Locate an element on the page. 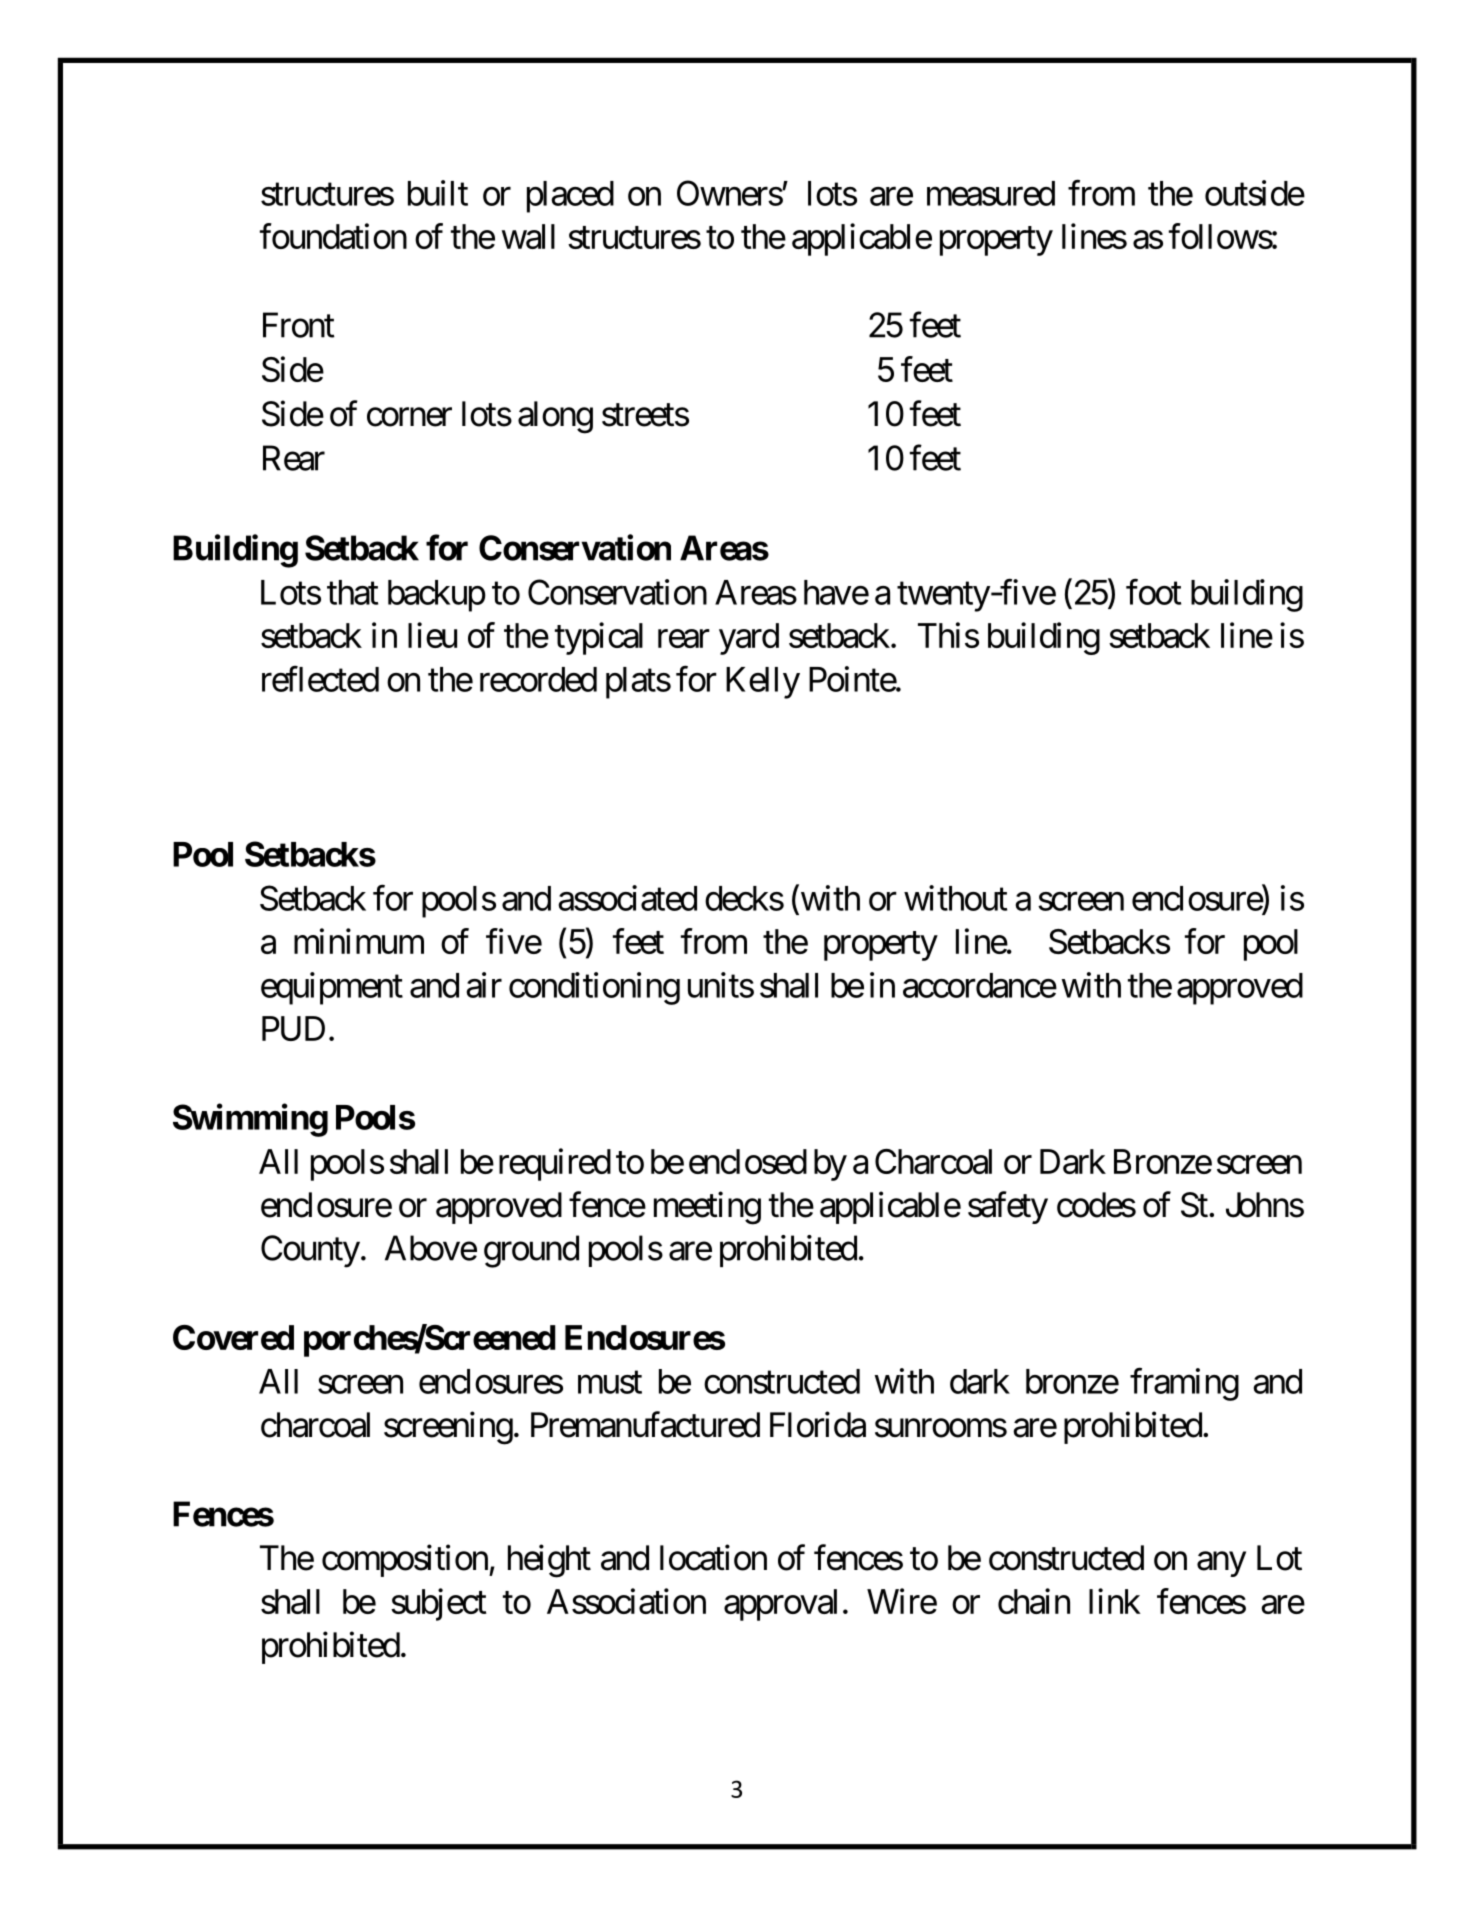  foundation is located at coordinates (333, 236).
